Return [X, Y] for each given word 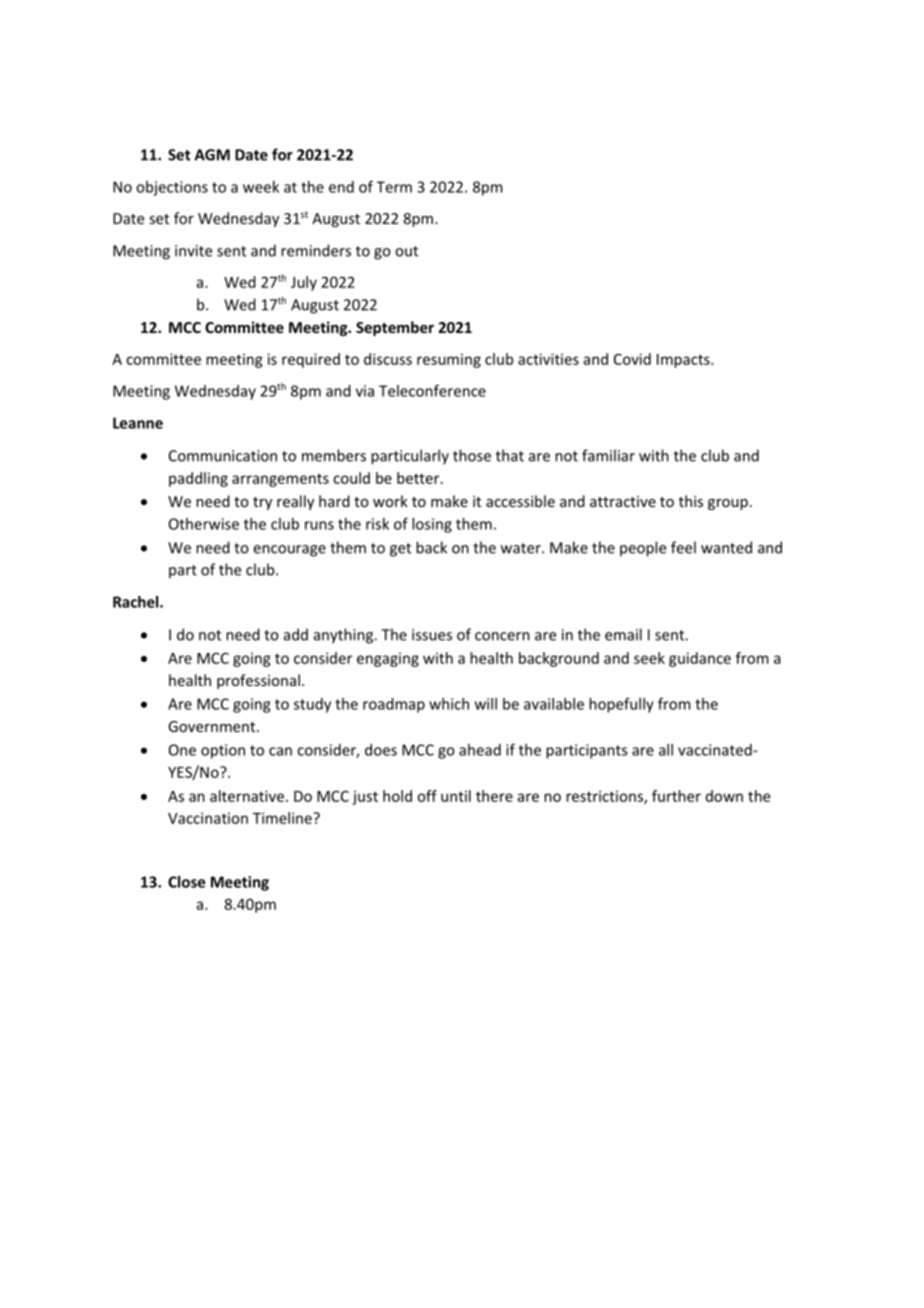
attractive [623, 501]
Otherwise [204, 524]
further [676, 796]
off [427, 796]
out [406, 251]
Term [394, 187]
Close [186, 882]
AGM [212, 155]
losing [432, 525]
